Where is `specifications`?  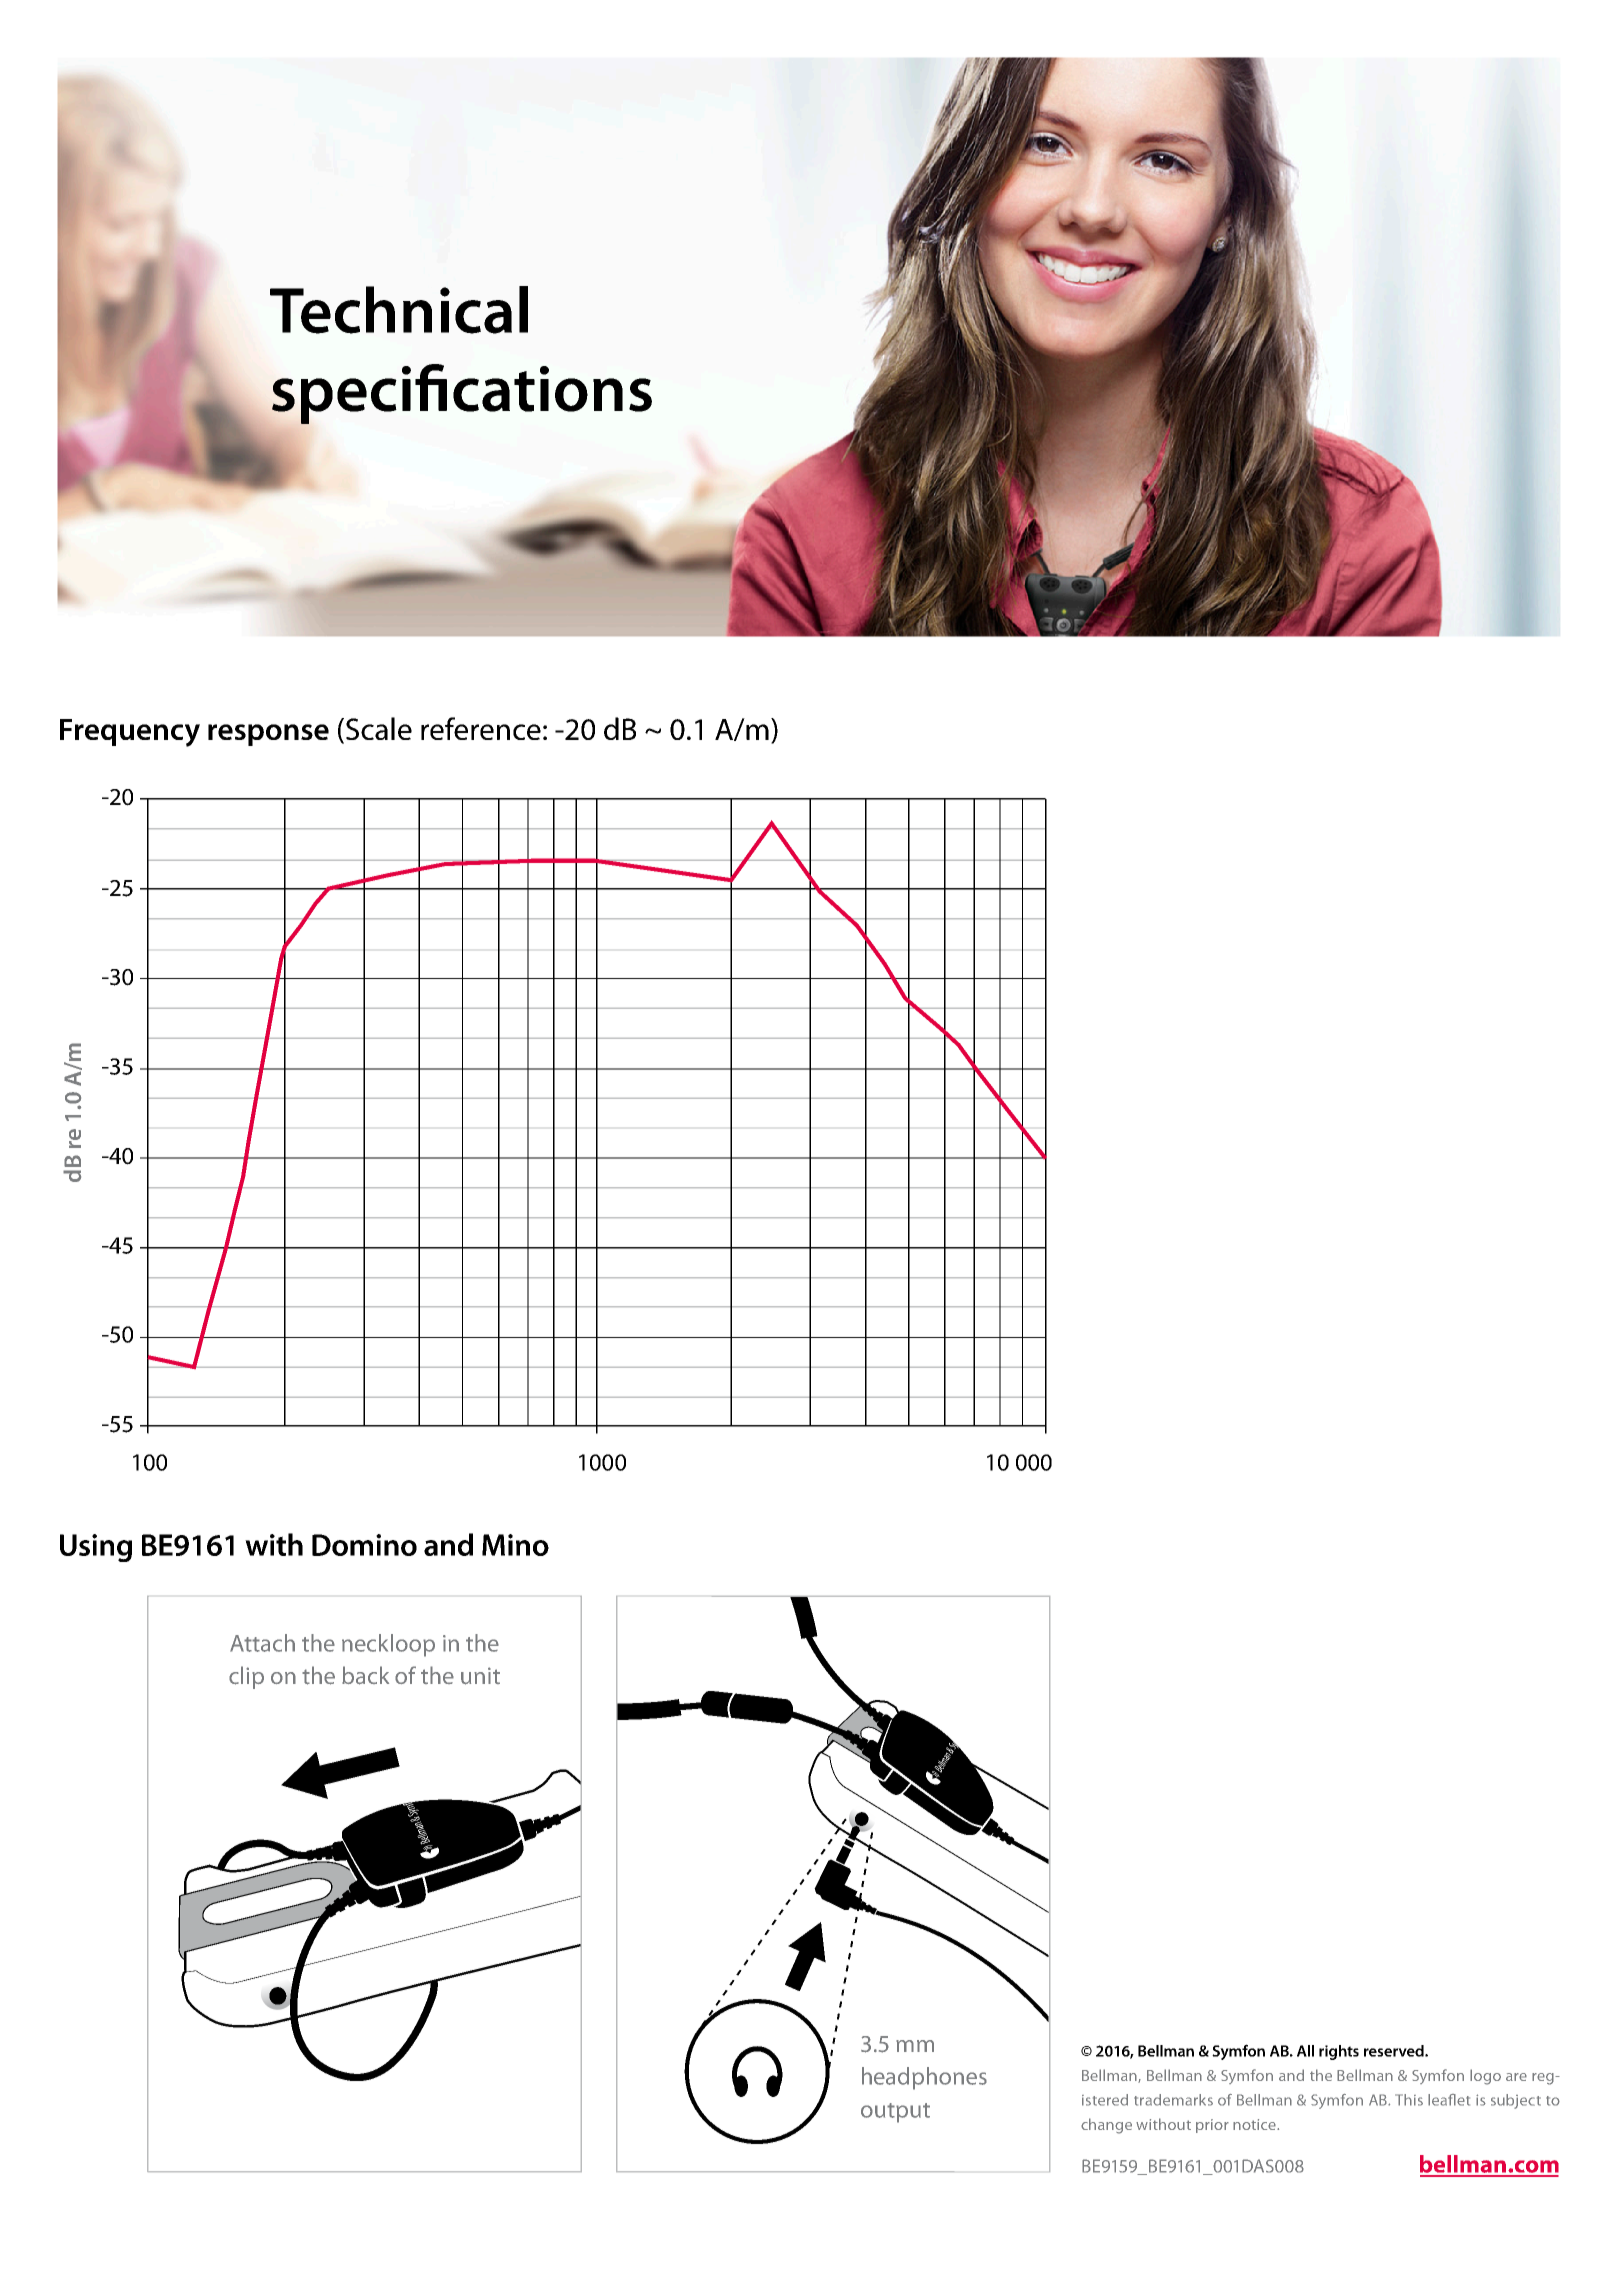
specifications is located at coordinates (461, 395).
